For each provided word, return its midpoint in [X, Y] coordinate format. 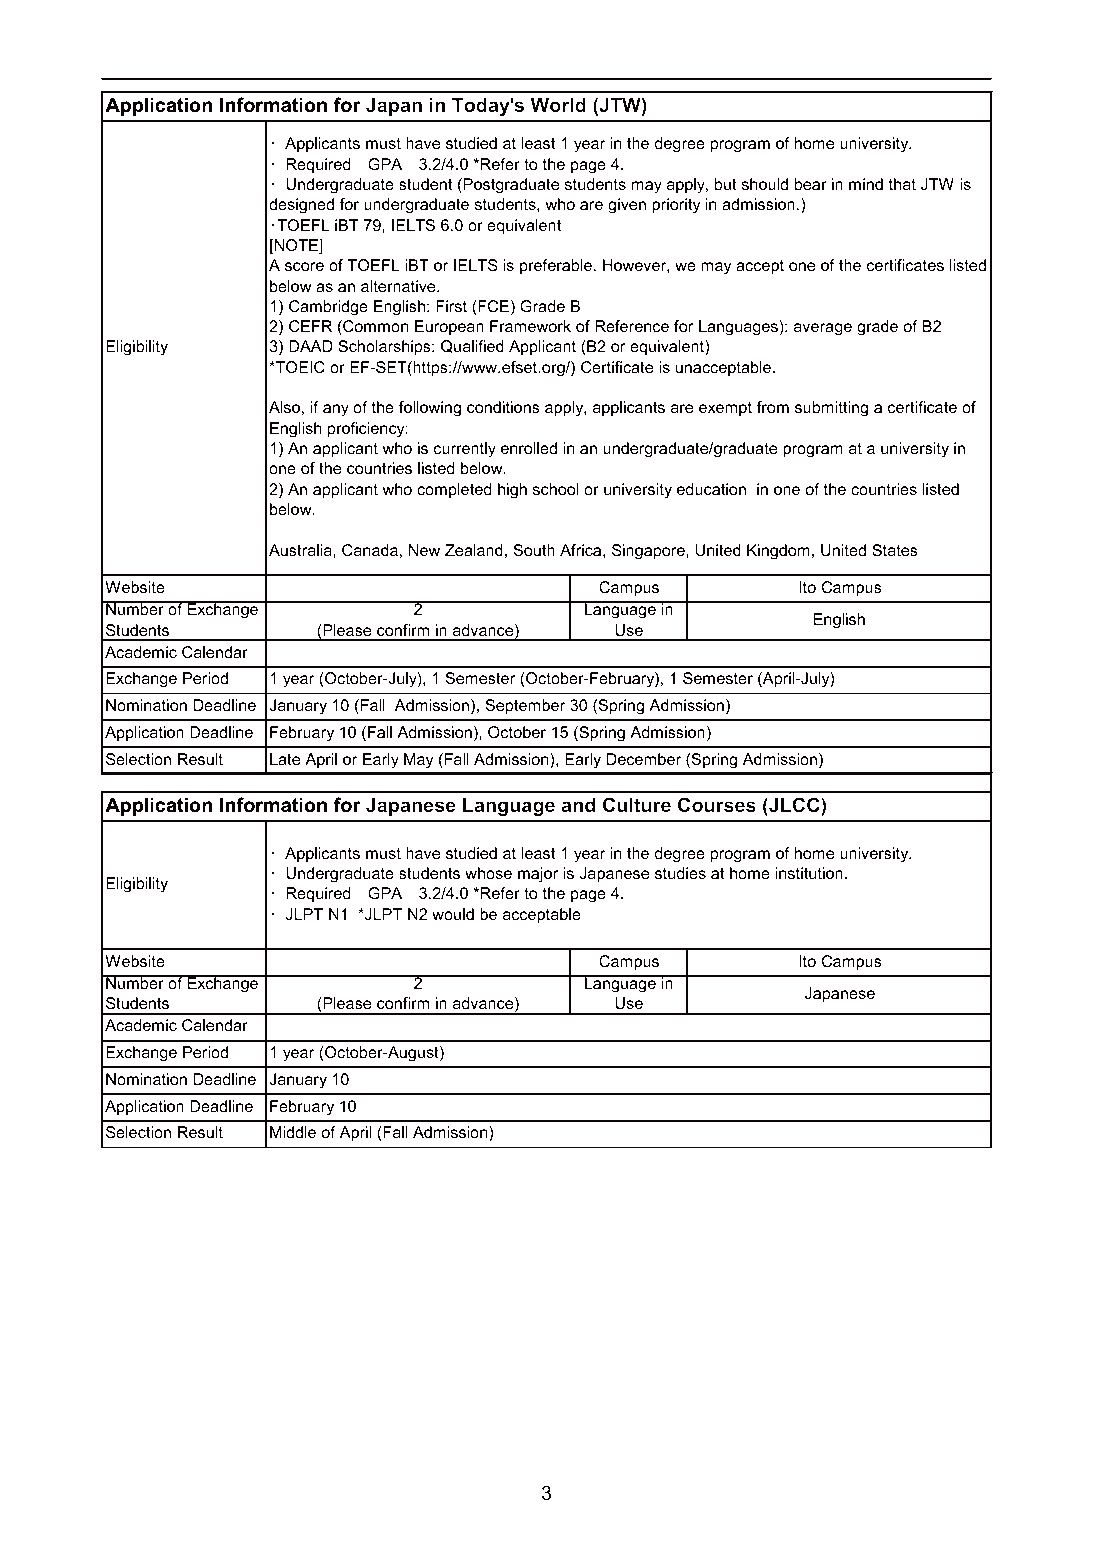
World [558, 105]
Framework [530, 326]
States [895, 550]
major [538, 875]
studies [680, 873]
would [453, 914]
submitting [831, 409]
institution [809, 873]
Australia [301, 550]
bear [811, 184]
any [336, 410]
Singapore [649, 552]
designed [301, 206]
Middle [293, 1132]
